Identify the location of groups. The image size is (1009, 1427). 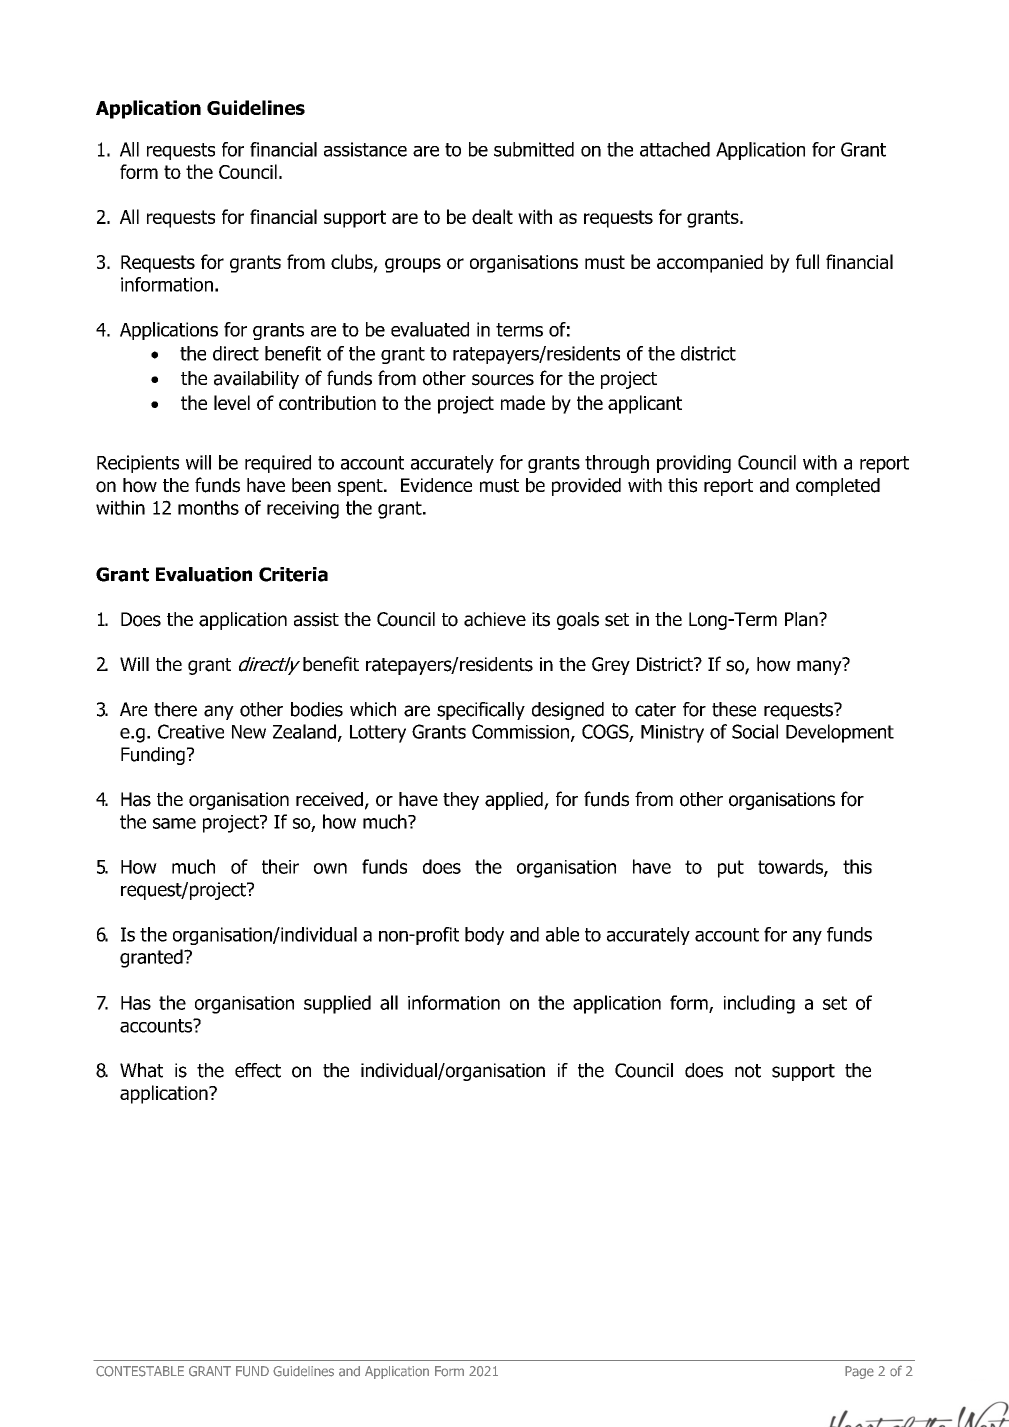
(413, 265).
